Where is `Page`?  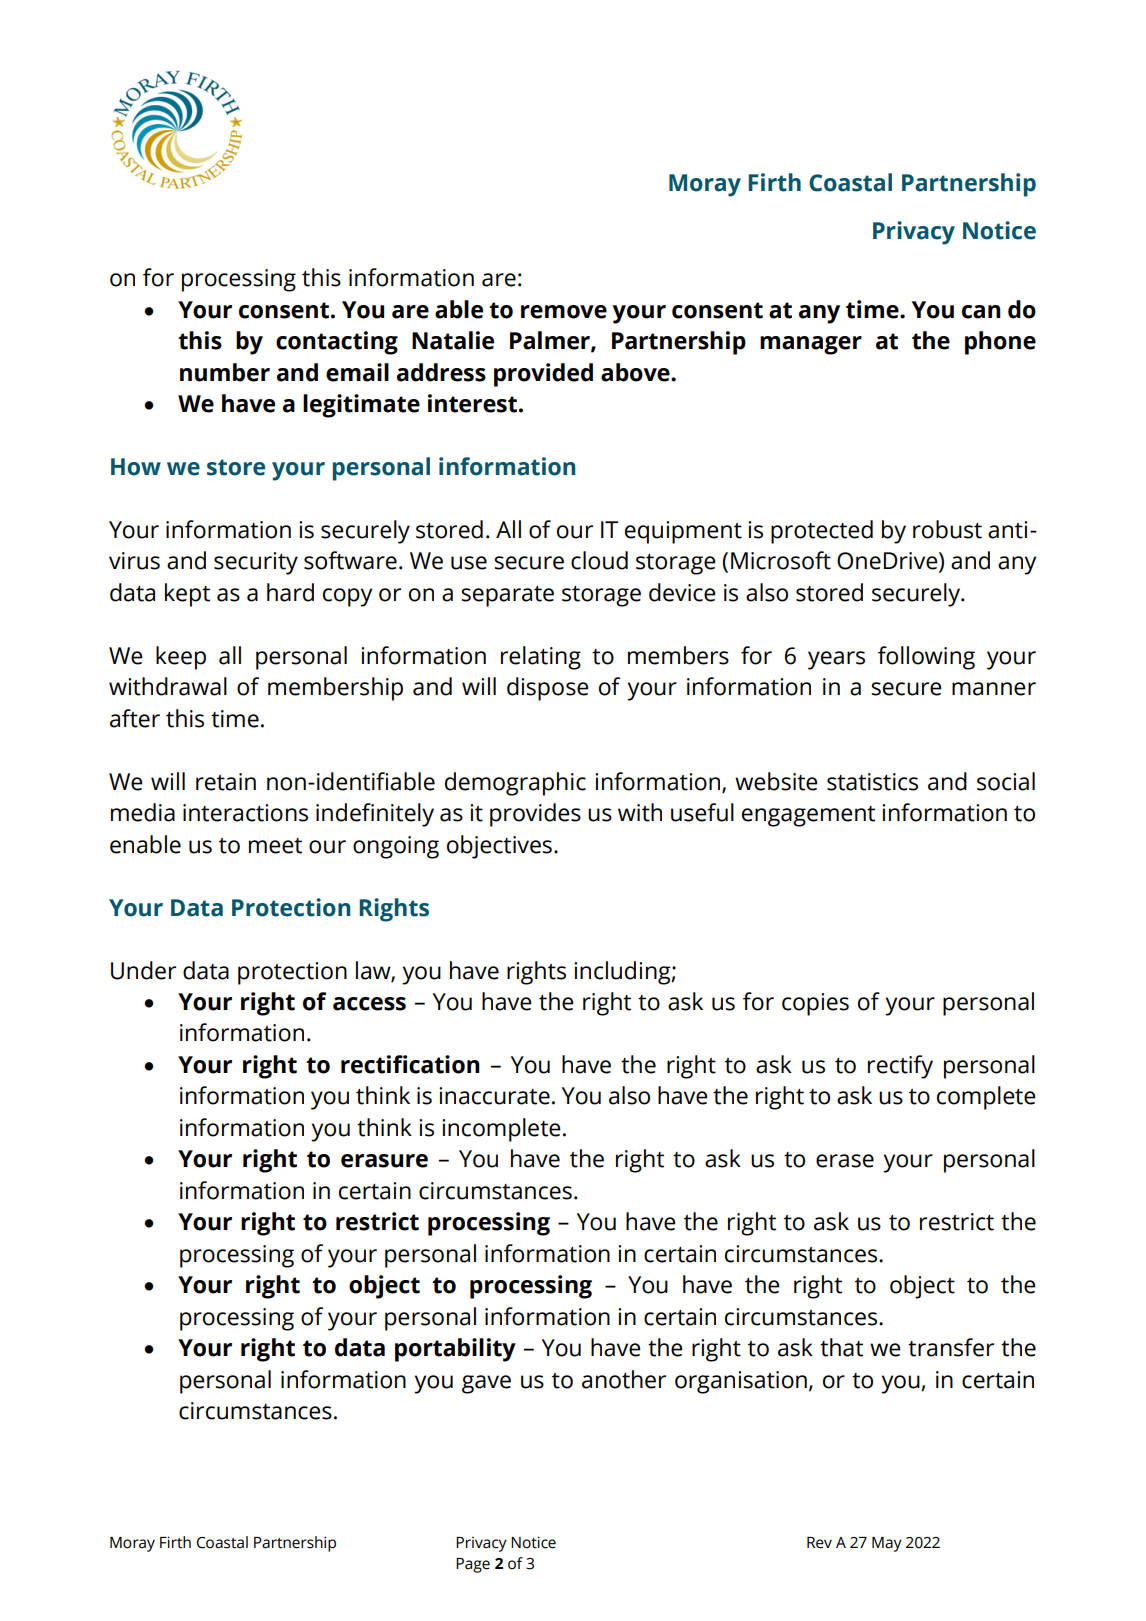
Page is located at coordinates (473, 1565).
